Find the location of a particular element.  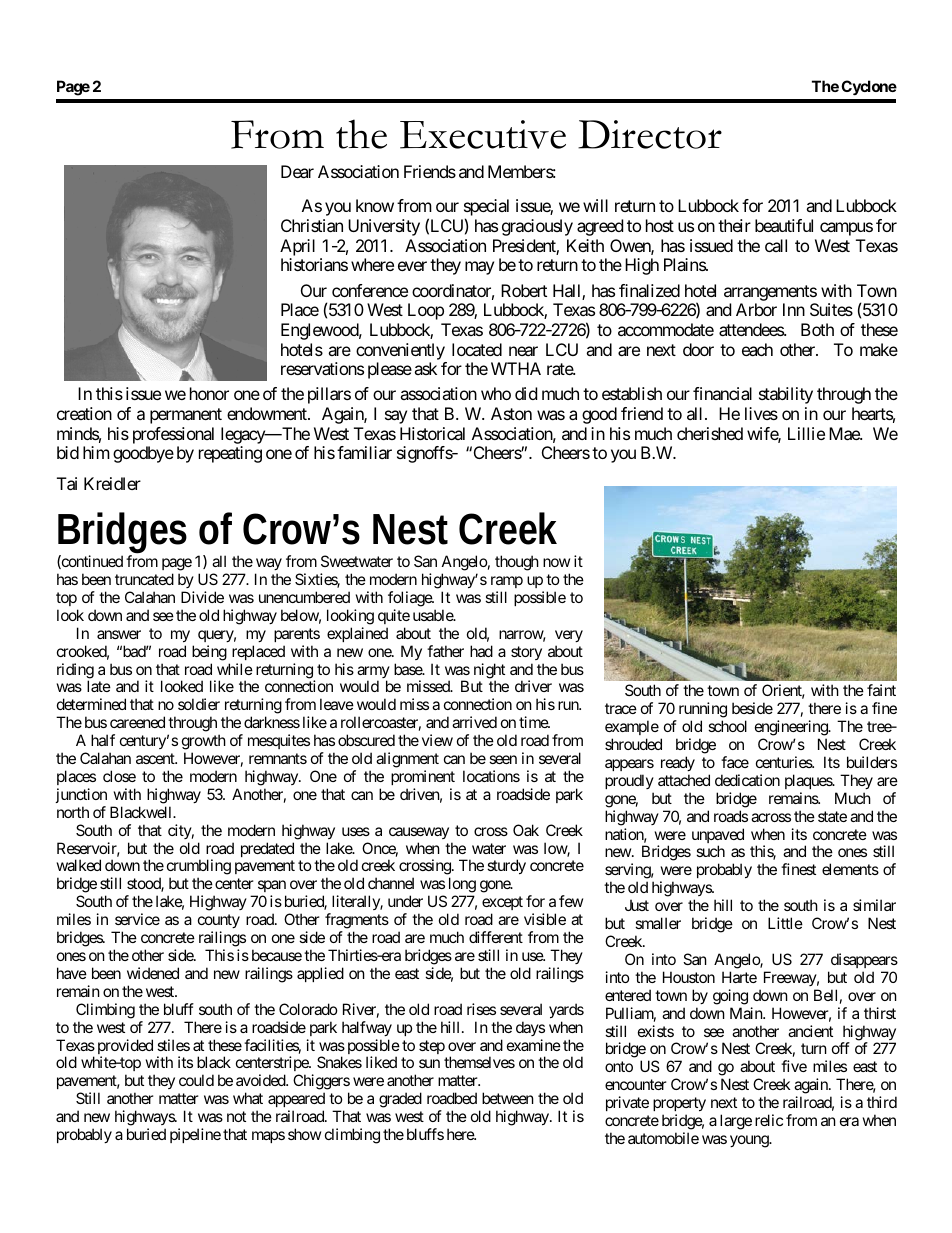

Mae is located at coordinates (845, 433).
